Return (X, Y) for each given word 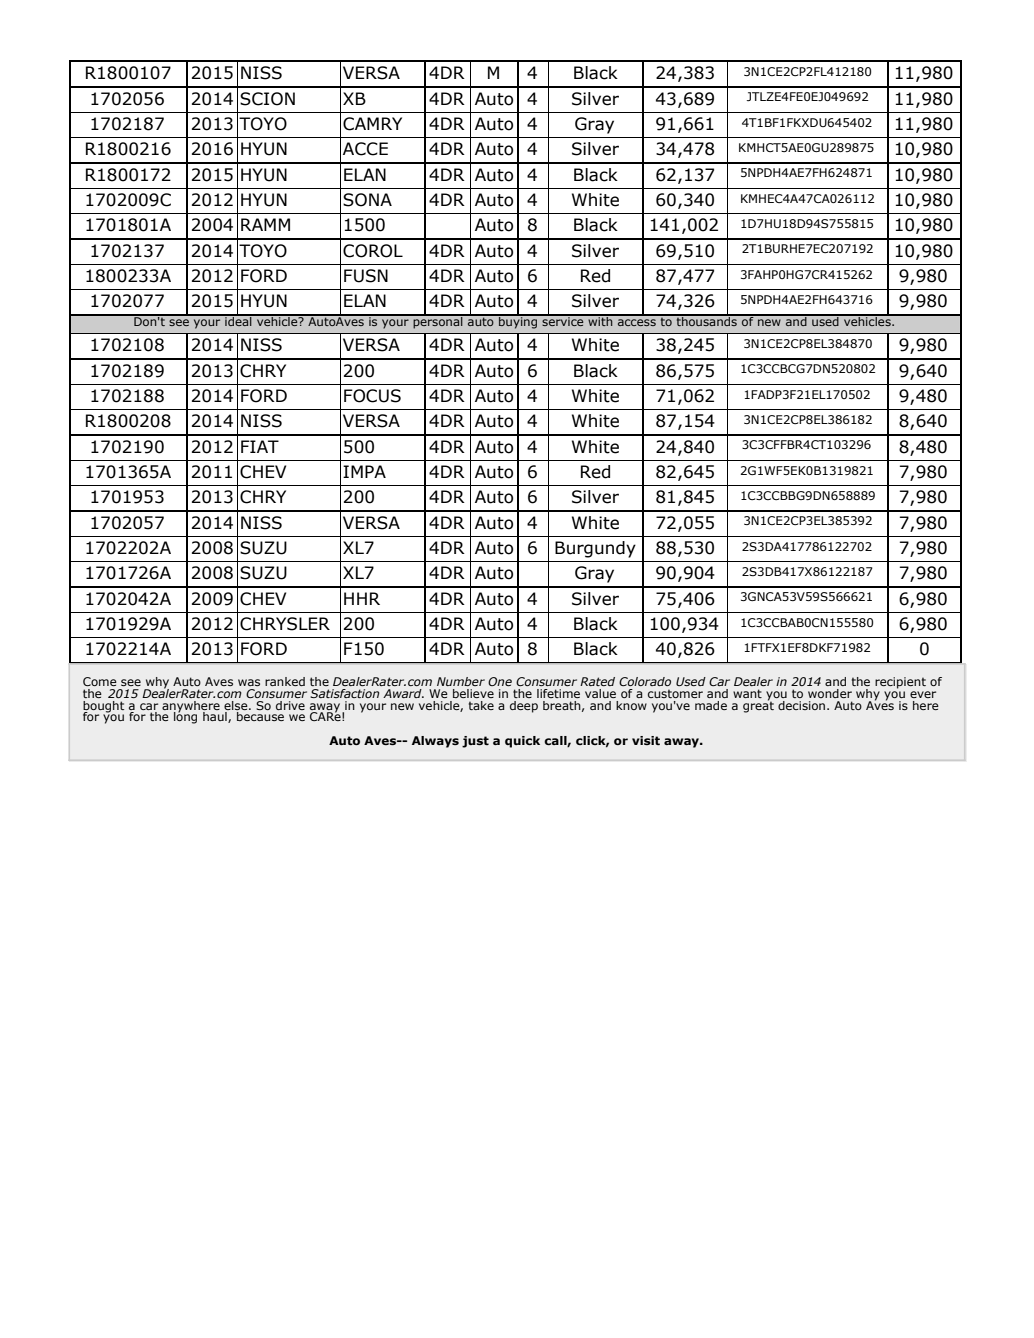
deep (524, 707)
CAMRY (372, 124)
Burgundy (595, 549)
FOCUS (372, 396)
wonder (830, 693)
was (249, 682)
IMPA (364, 471)
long (185, 717)
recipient (900, 683)
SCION (267, 99)
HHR (362, 598)
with (600, 320)
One (500, 681)
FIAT (260, 446)
